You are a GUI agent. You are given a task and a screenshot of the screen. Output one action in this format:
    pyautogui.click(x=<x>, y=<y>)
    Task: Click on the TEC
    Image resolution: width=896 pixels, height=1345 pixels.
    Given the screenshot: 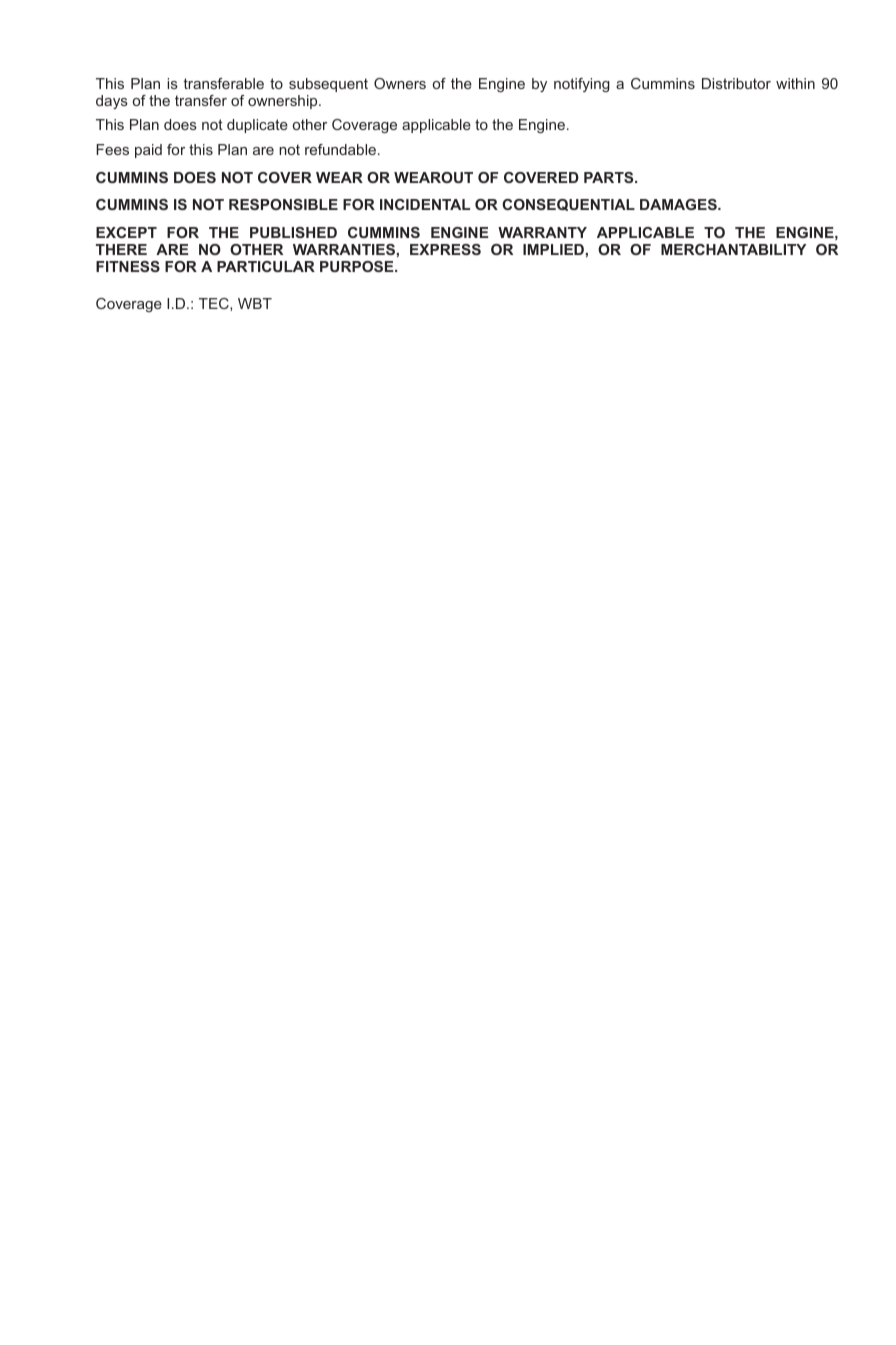 What is the action you would take?
    pyautogui.click(x=215, y=304)
